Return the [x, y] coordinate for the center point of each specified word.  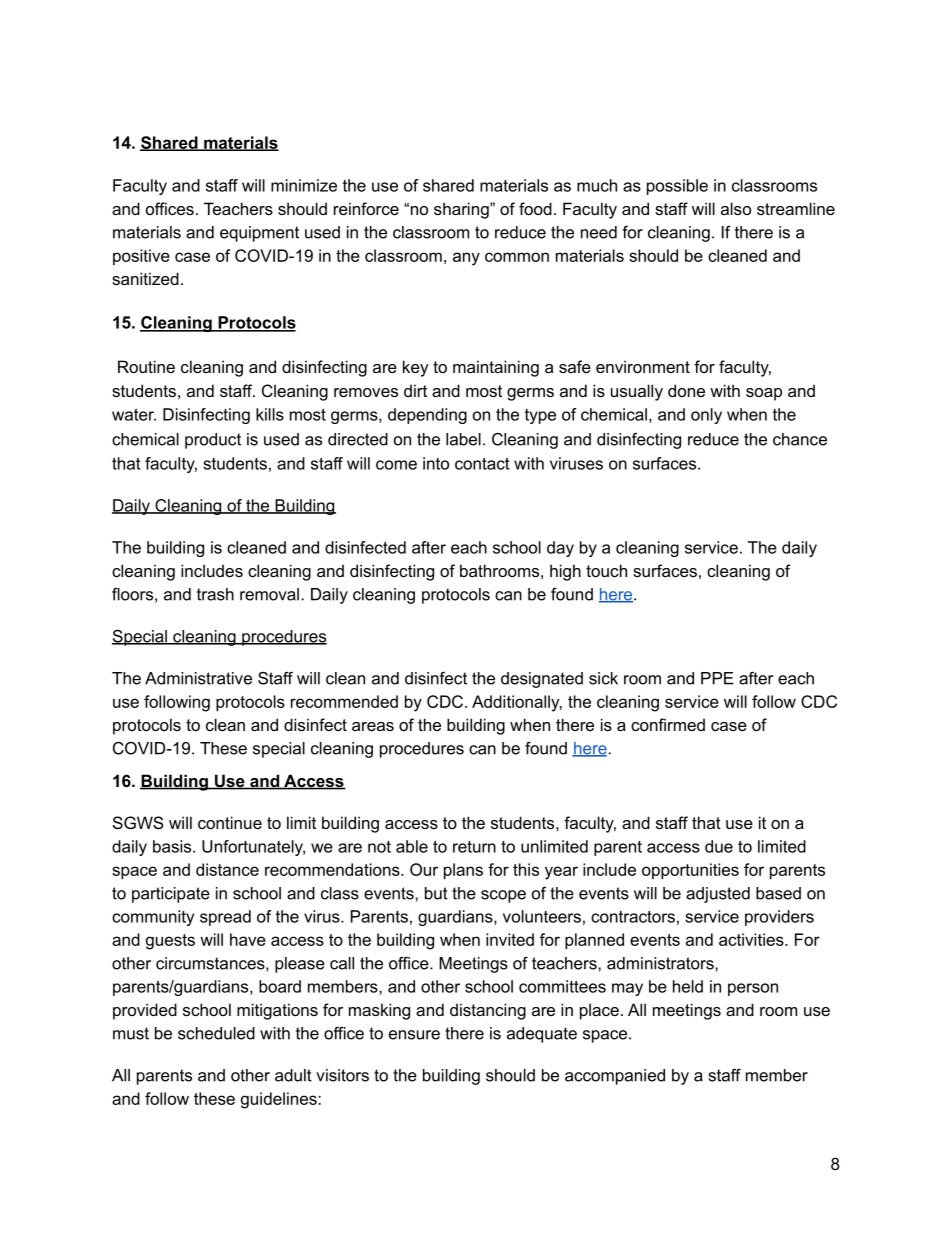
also [736, 208]
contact [482, 463]
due [719, 846]
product [213, 441]
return [474, 847]
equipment [259, 234]
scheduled [216, 1033]
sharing [462, 210]
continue [230, 822]
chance [800, 439]
